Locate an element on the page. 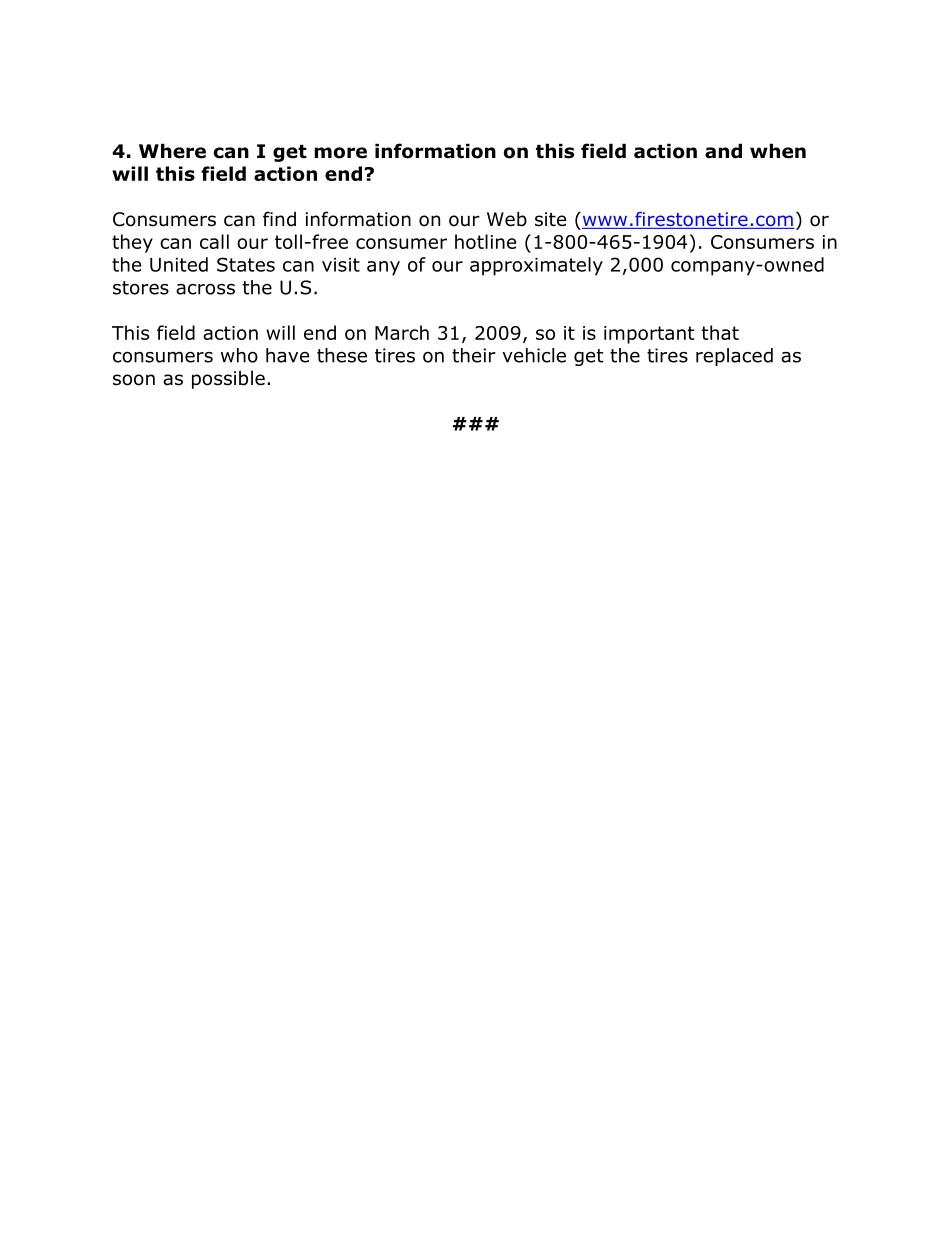 Image resolution: width=952 pixels, height=1233 pixels. Where is located at coordinates (172, 151).
